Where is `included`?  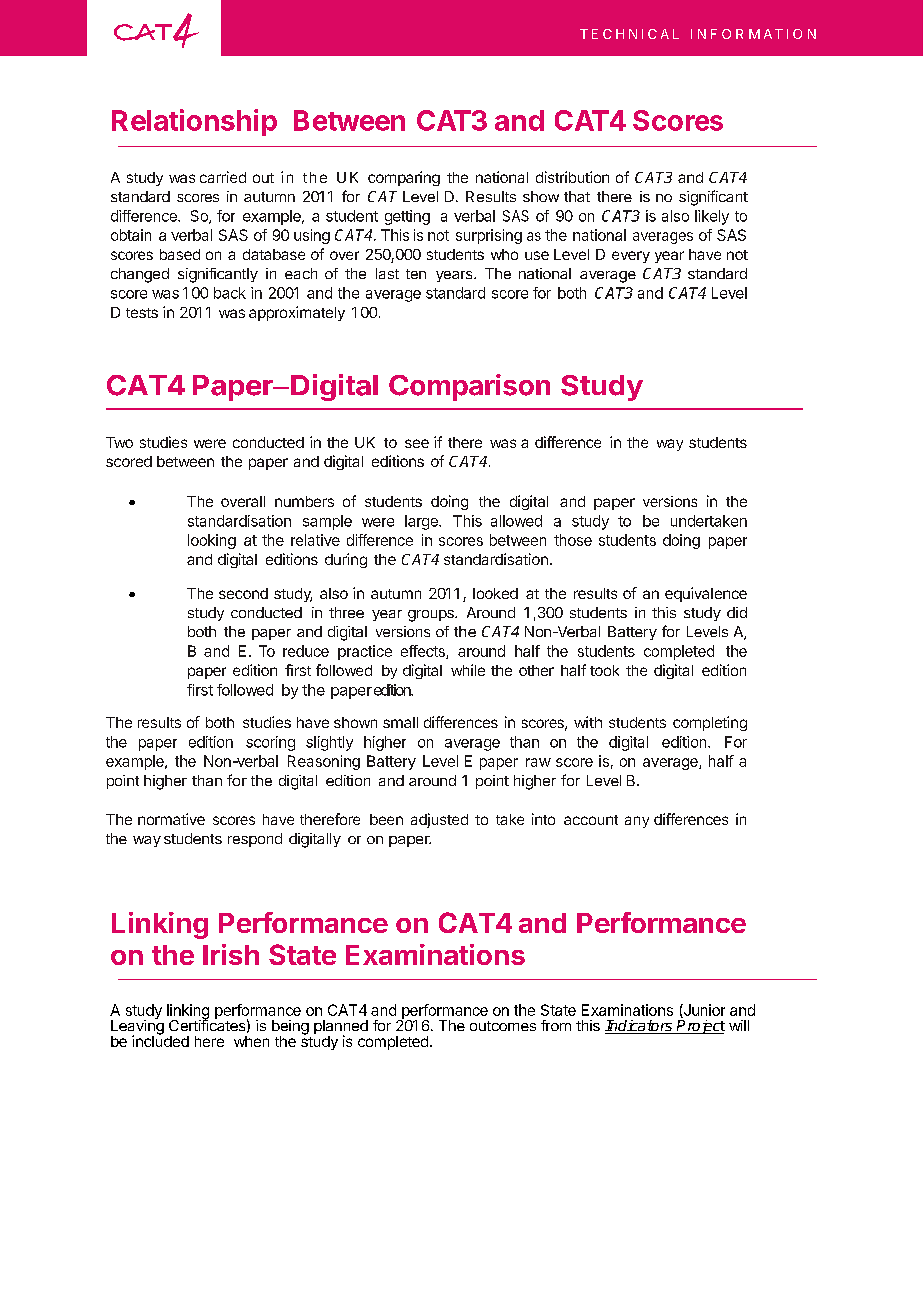 included is located at coordinates (160, 1040).
